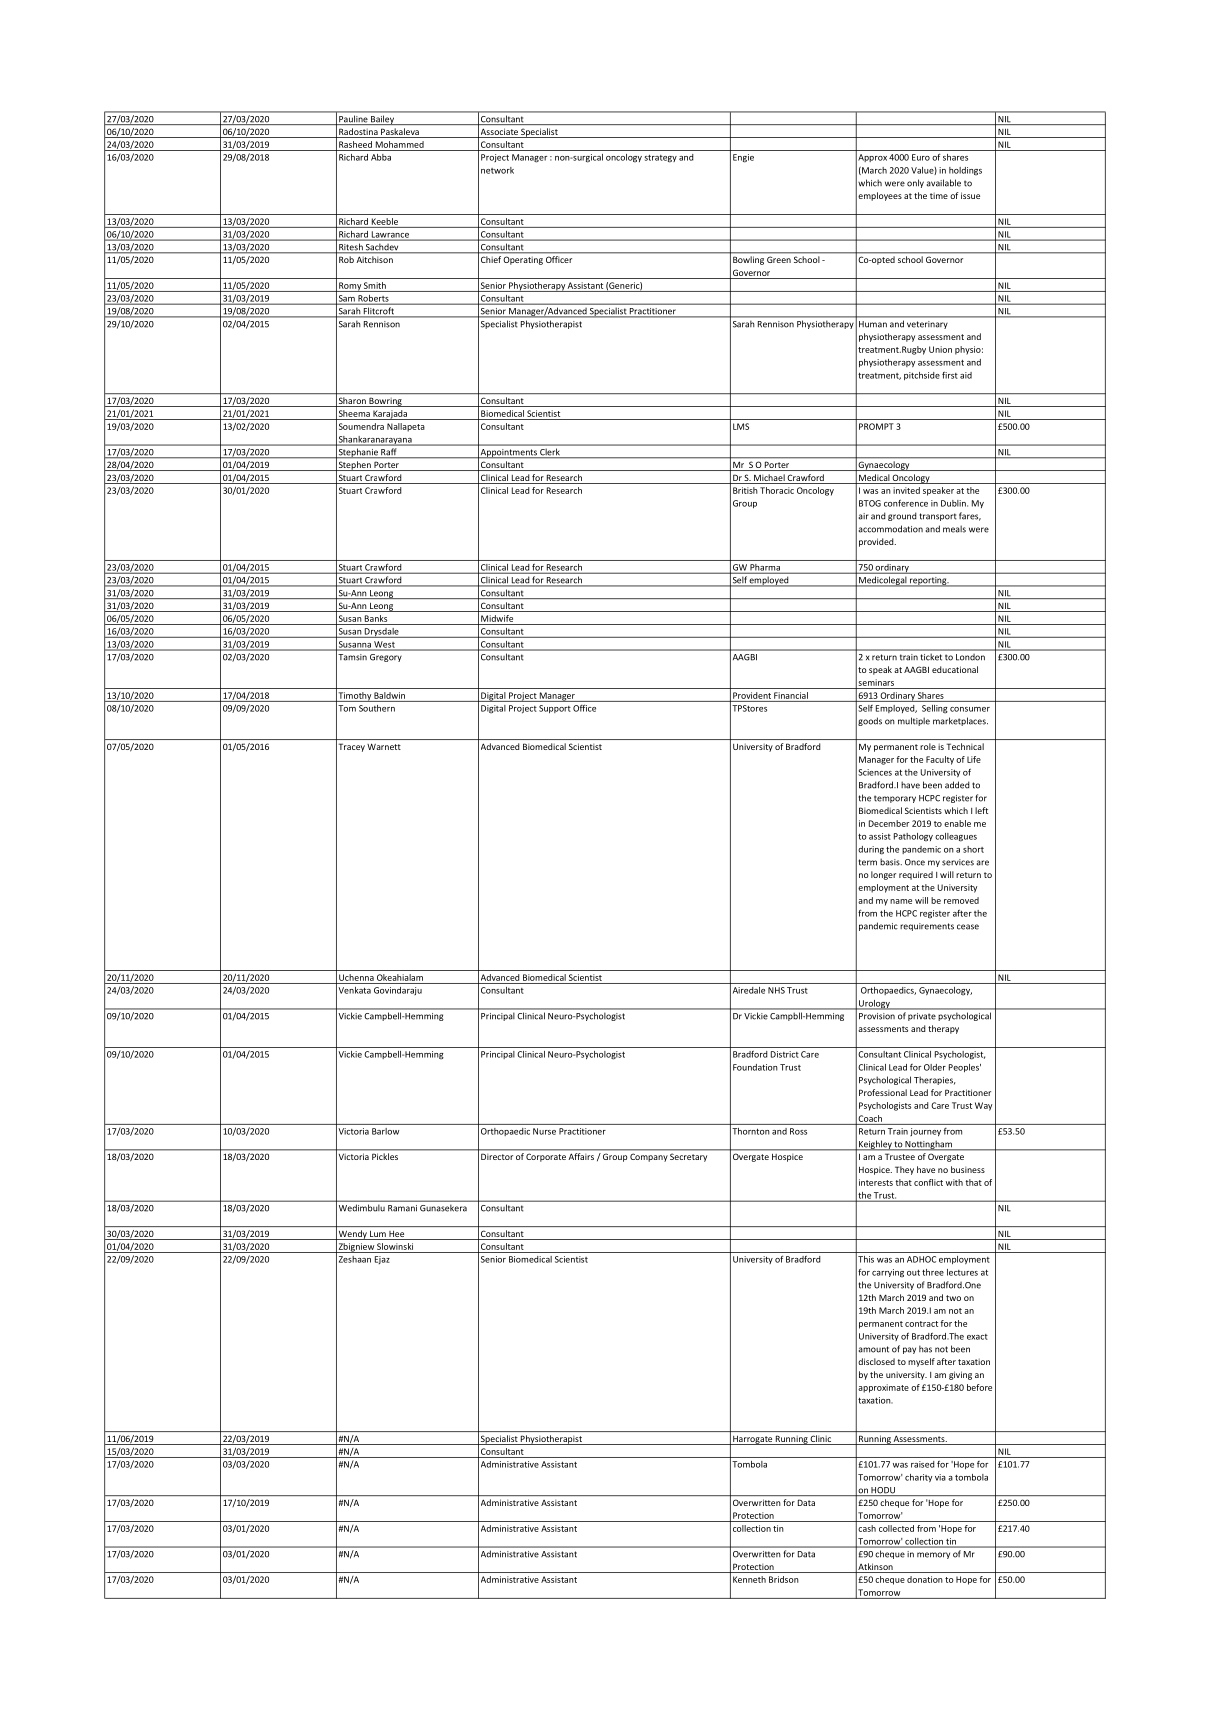 The image size is (1222, 1728). I want to click on Kenneth, so click(749, 1579).
